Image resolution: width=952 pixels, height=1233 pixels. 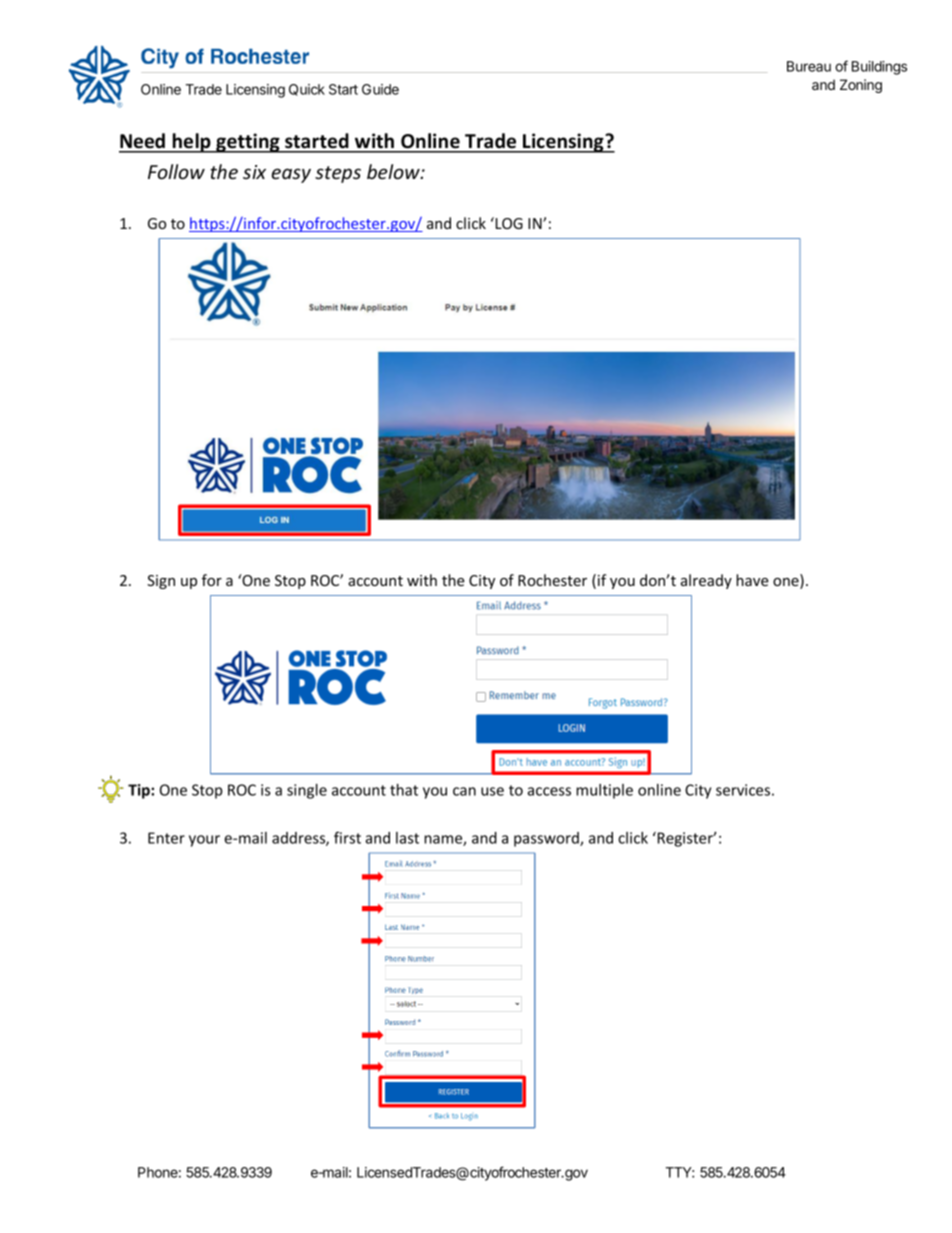 What do you see at coordinates (809, 66) in the screenshot?
I see `Bureau` at bounding box center [809, 66].
